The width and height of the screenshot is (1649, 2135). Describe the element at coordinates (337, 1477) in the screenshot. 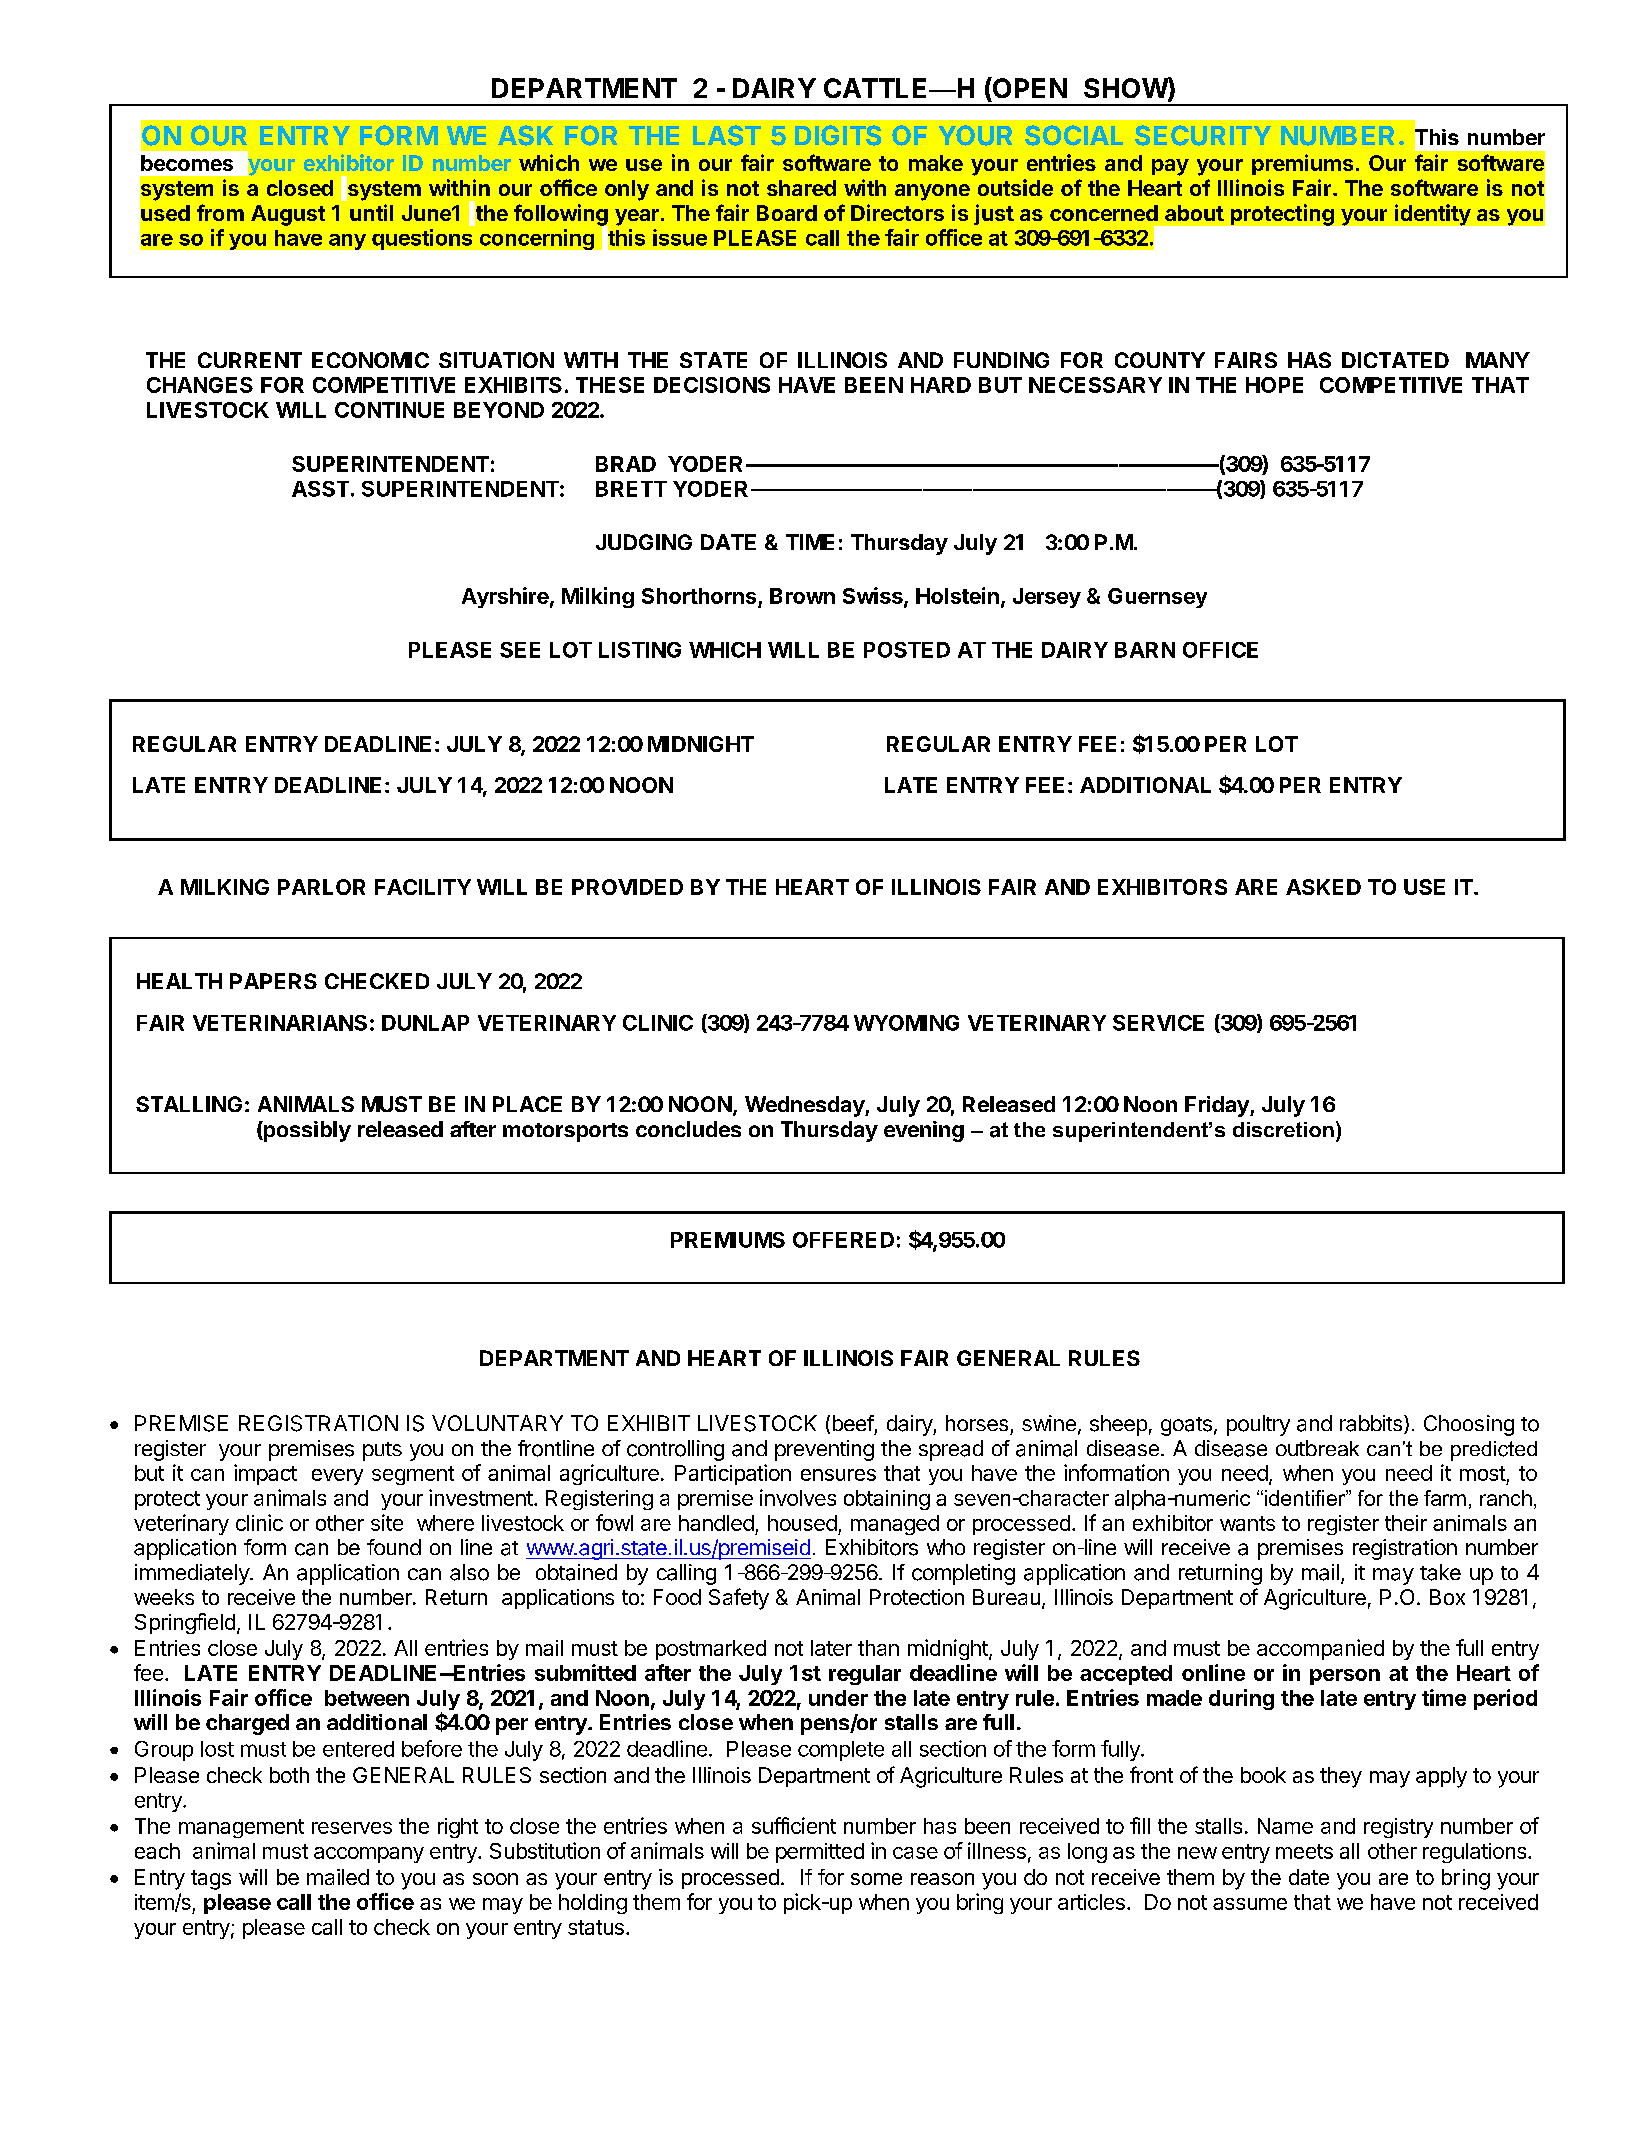

I see `every` at that location.
